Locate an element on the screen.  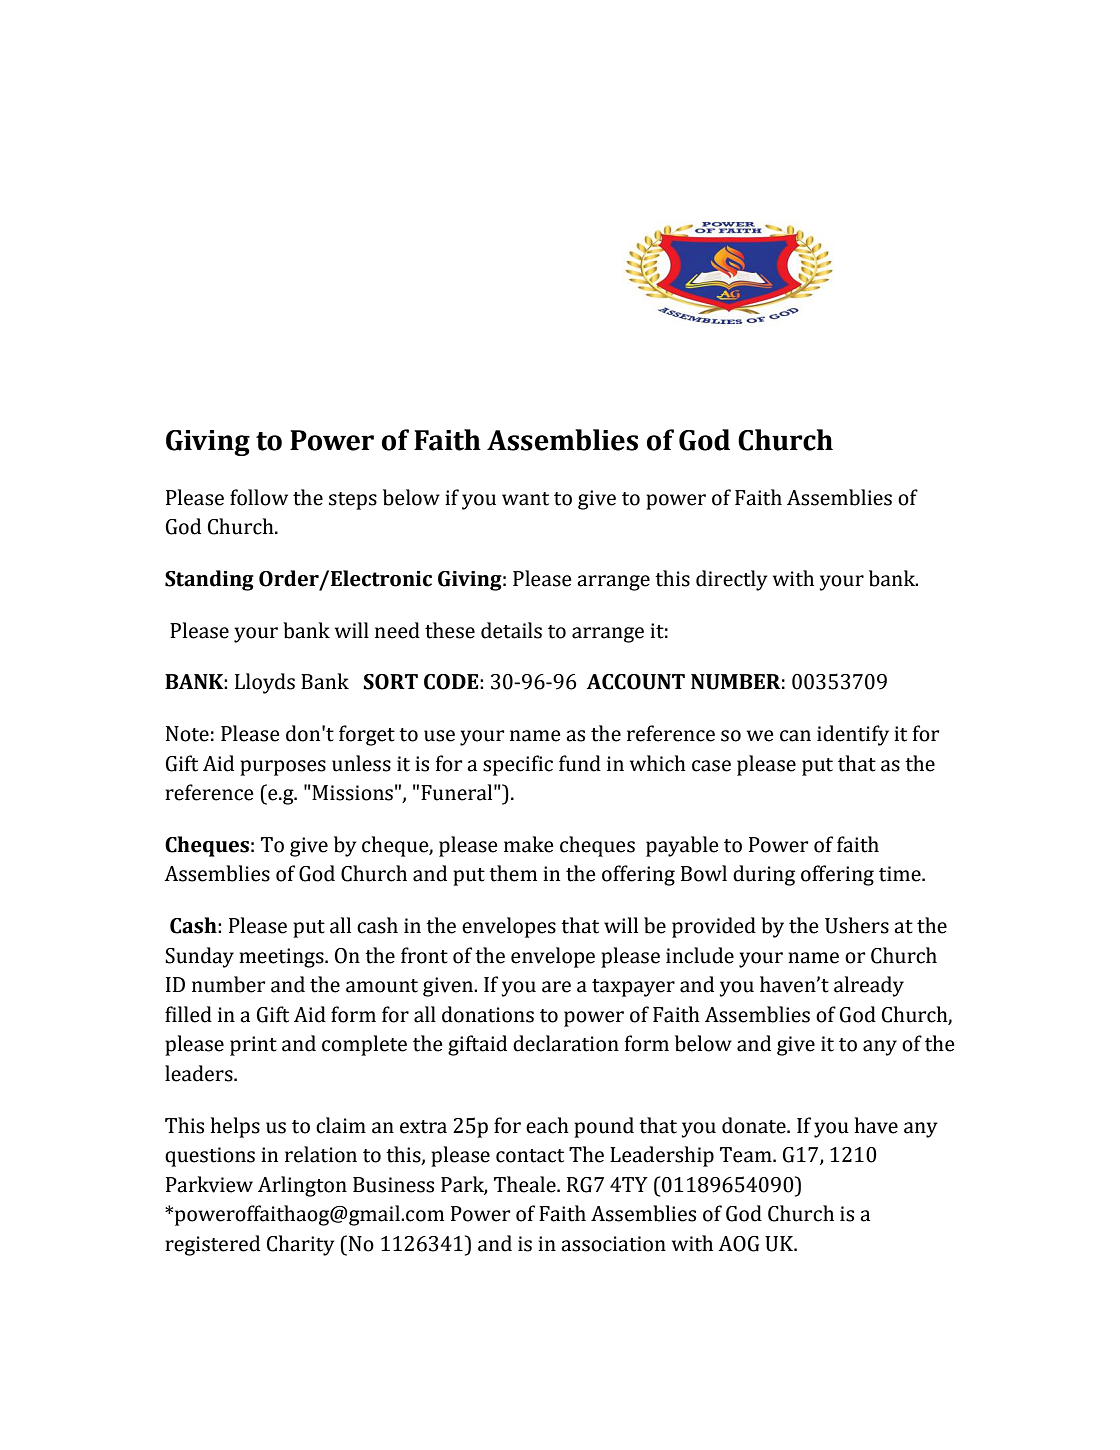
specific is located at coordinates (518, 765).
